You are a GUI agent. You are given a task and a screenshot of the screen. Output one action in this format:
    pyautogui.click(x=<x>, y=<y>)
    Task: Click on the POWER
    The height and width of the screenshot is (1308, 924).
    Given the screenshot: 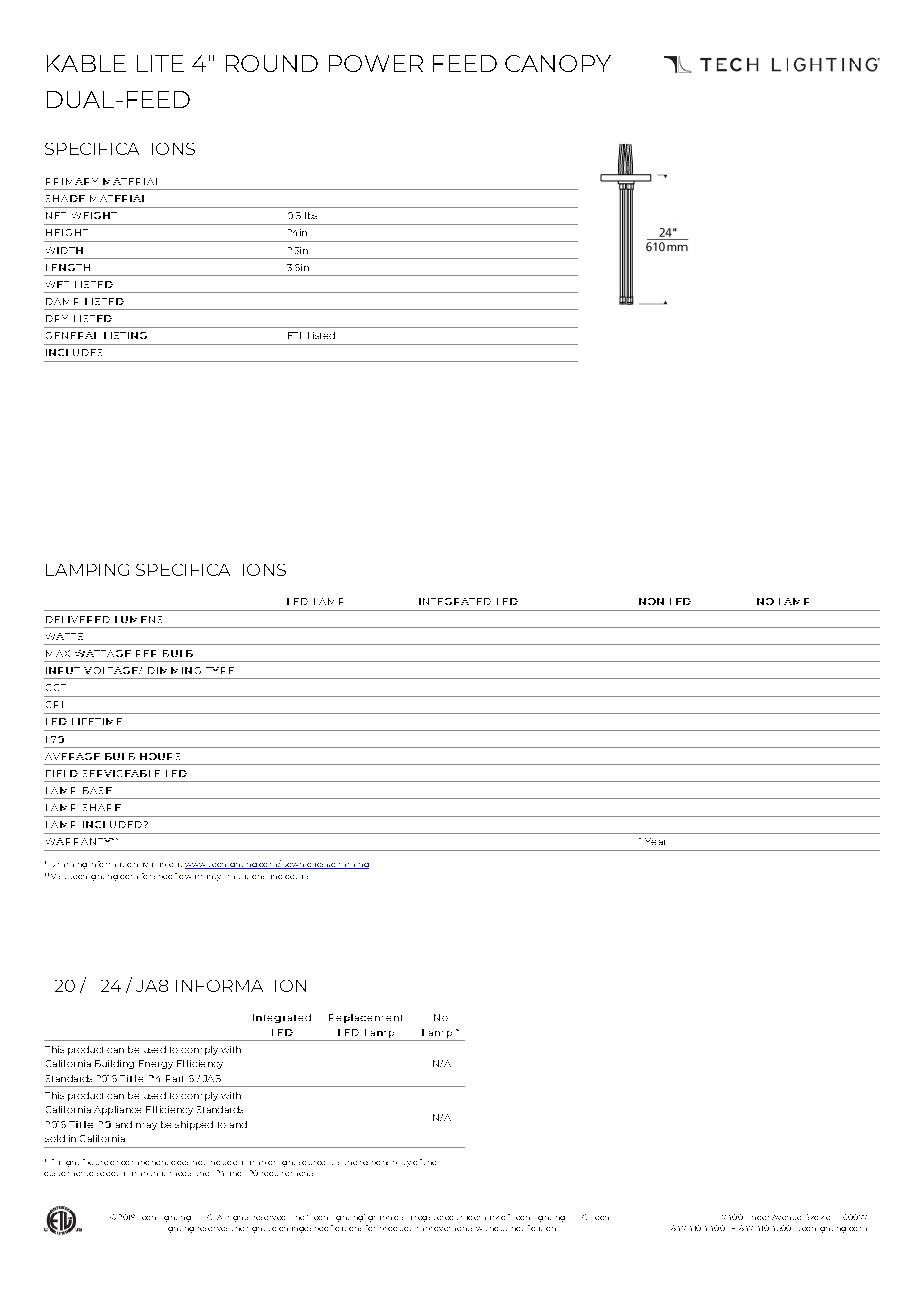 What is the action you would take?
    pyautogui.click(x=376, y=63)
